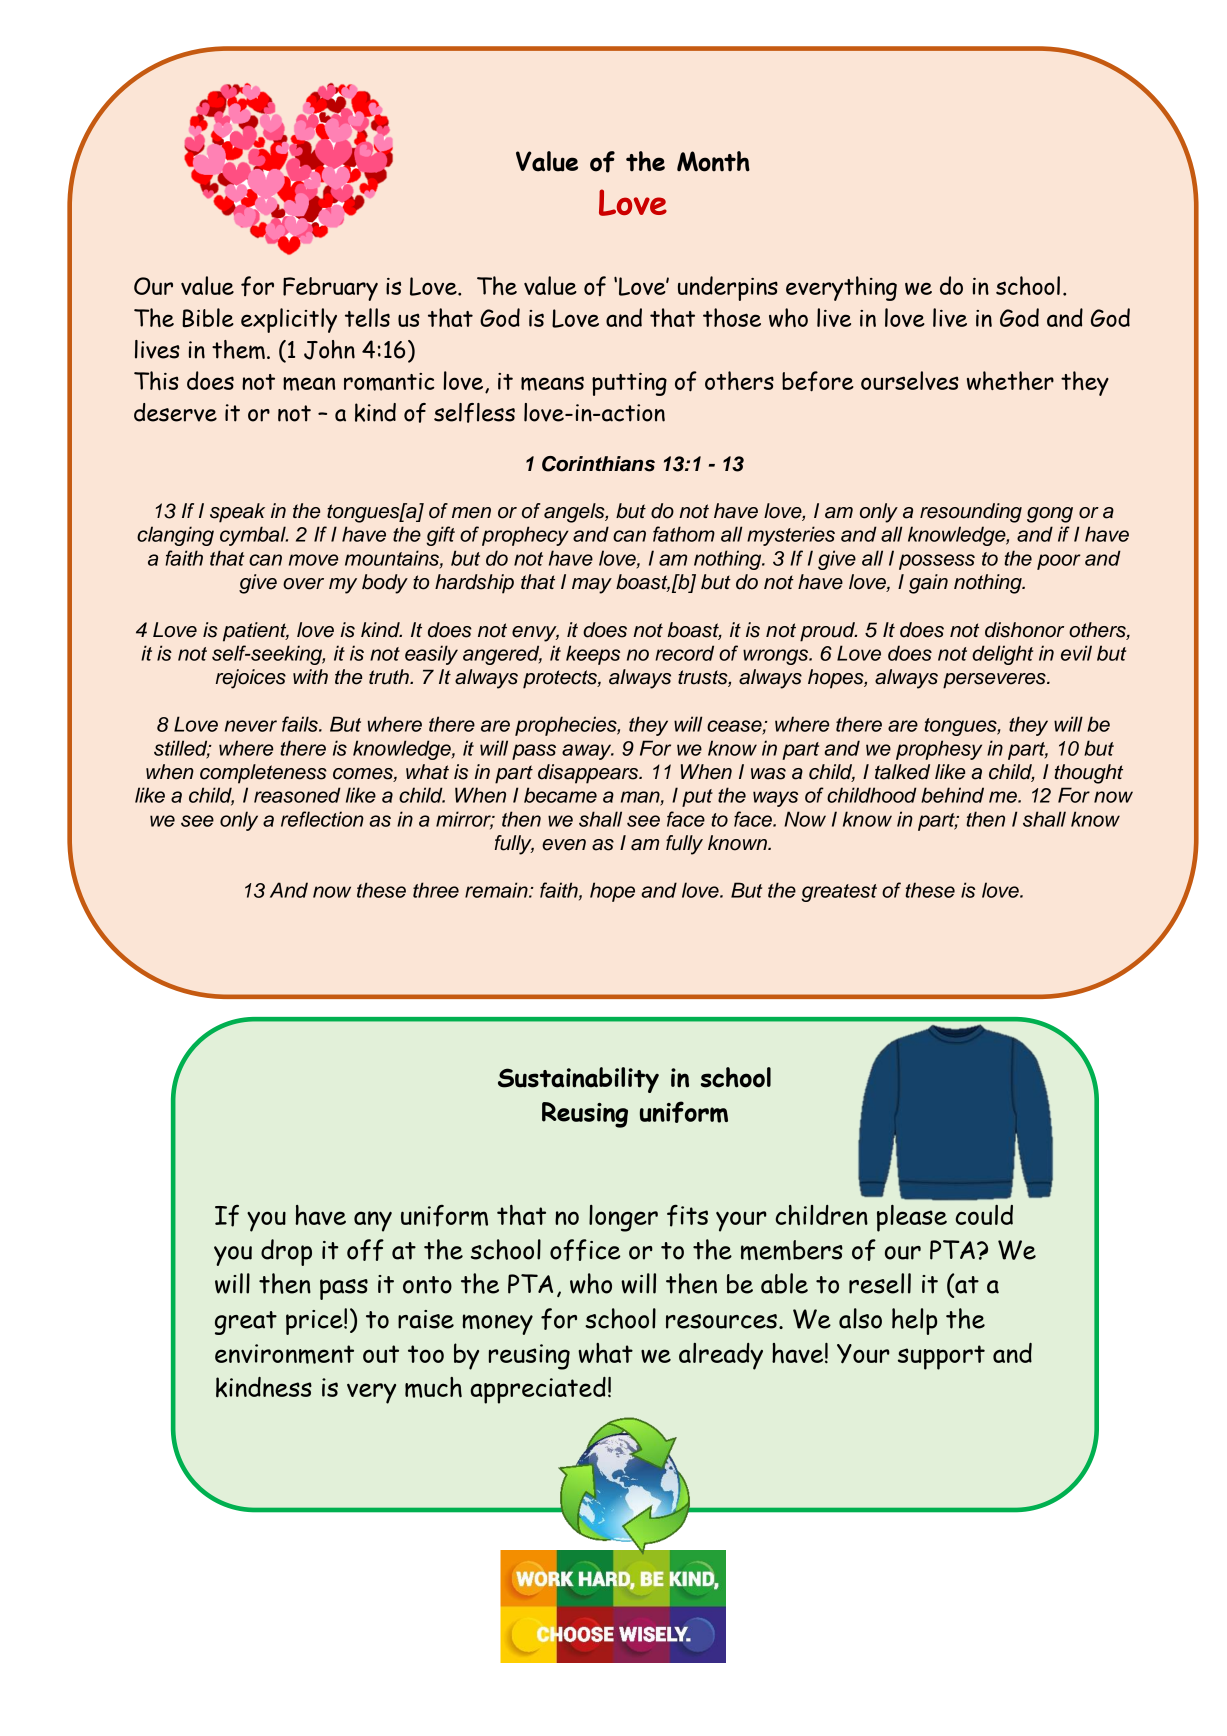 This image has width=1227, height=1736. I want to click on could, so click(984, 1215).
